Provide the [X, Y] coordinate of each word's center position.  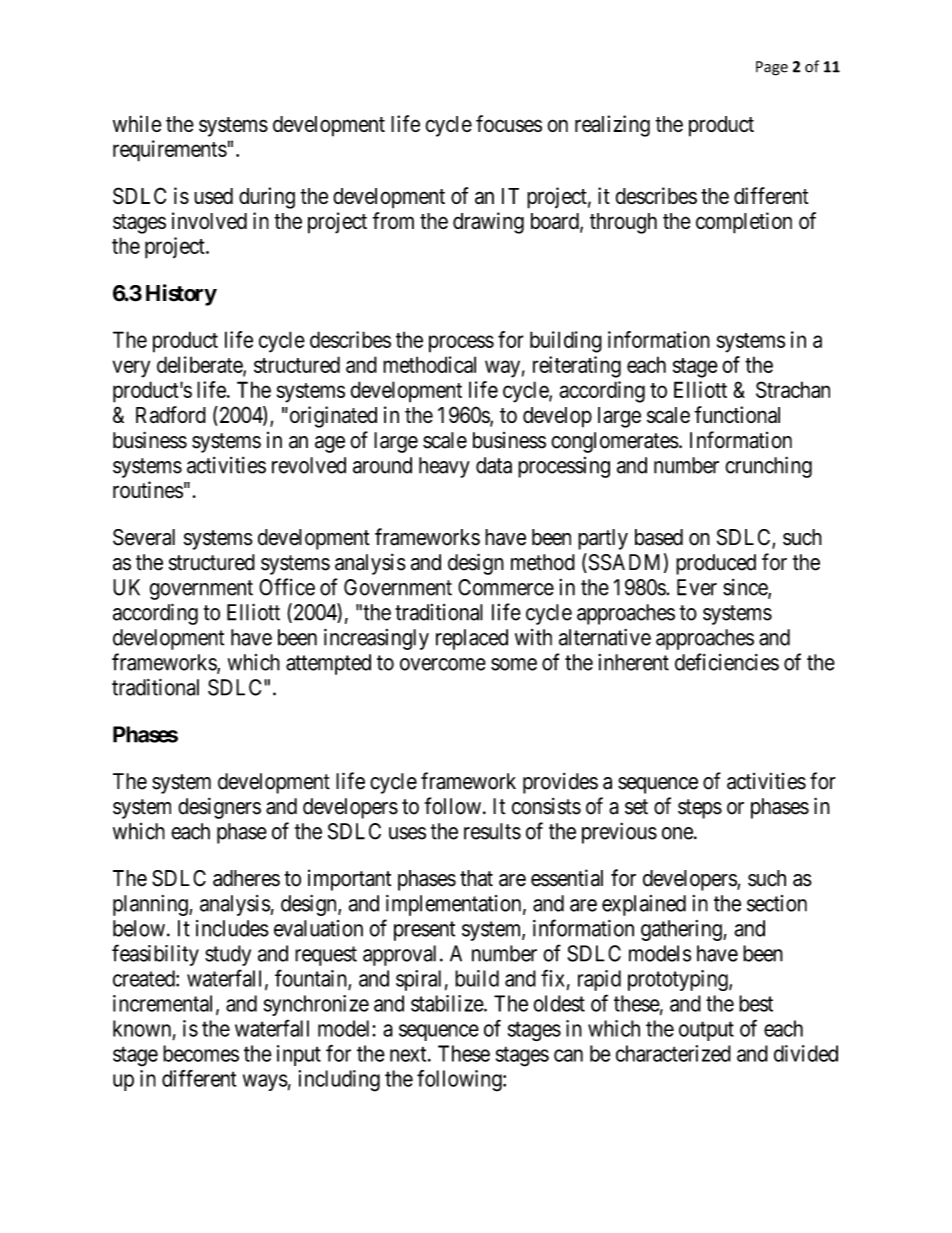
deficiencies [727, 662]
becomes [201, 1053]
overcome [443, 664]
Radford [171, 415]
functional [737, 414]
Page [772, 68]
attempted [328, 664]
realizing [612, 126]
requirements [170, 151]
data [494, 465]
